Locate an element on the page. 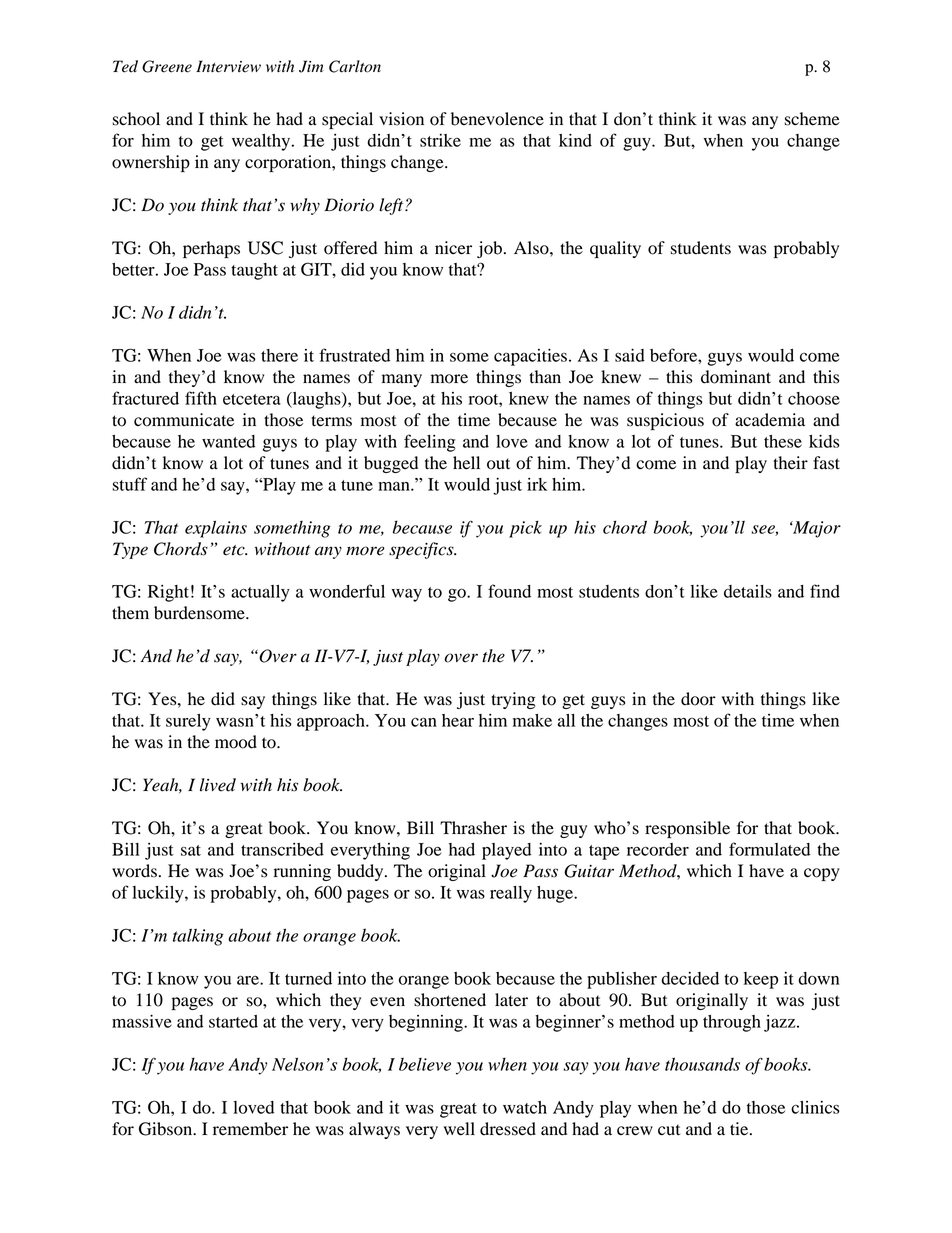 The height and width of the document is (1233, 952). well is located at coordinates (459, 1129).
